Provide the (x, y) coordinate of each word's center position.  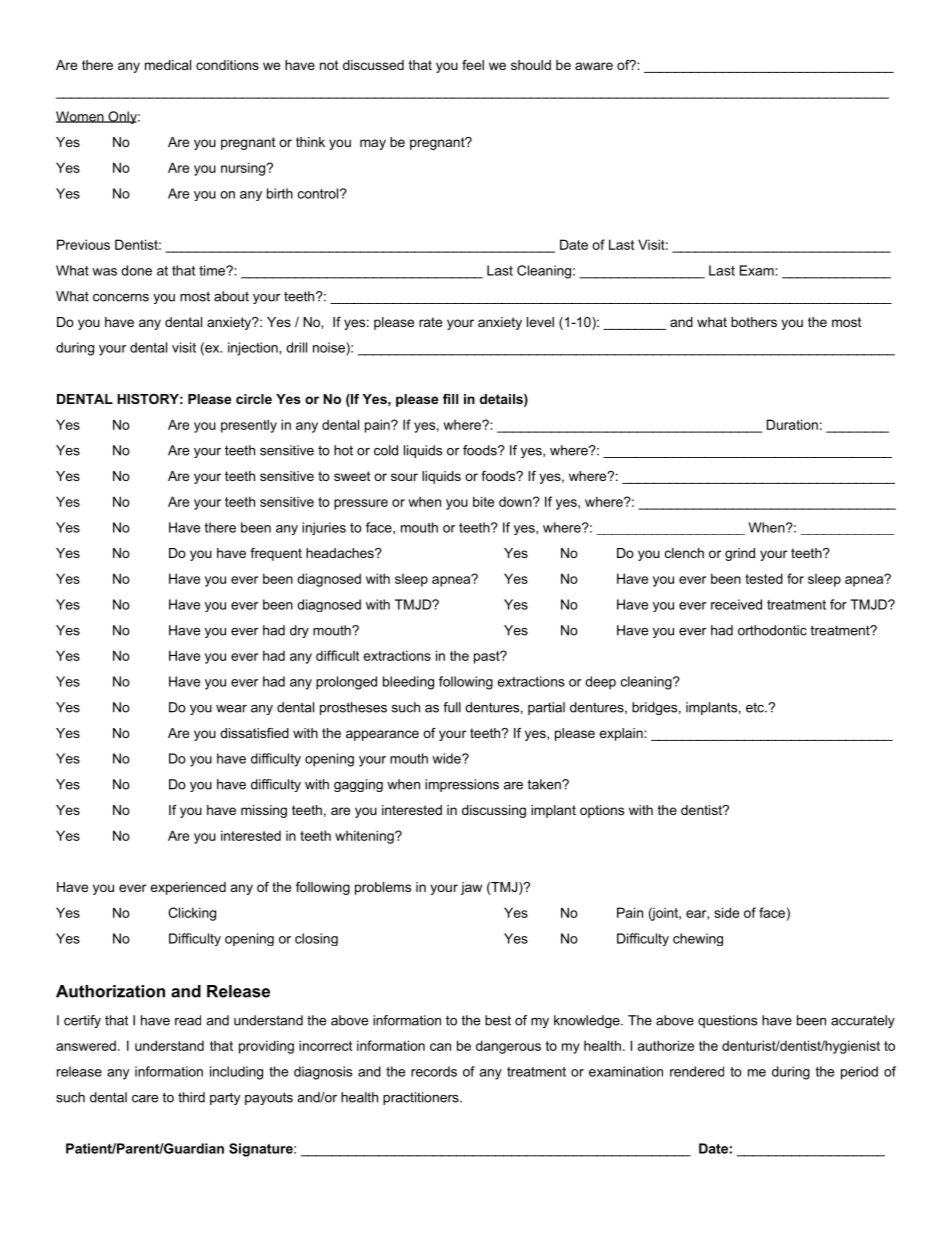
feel (473, 65)
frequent (276, 554)
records (434, 1071)
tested (764, 578)
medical (168, 65)
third (191, 1097)
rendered (697, 1071)
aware (594, 66)
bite (483, 501)
